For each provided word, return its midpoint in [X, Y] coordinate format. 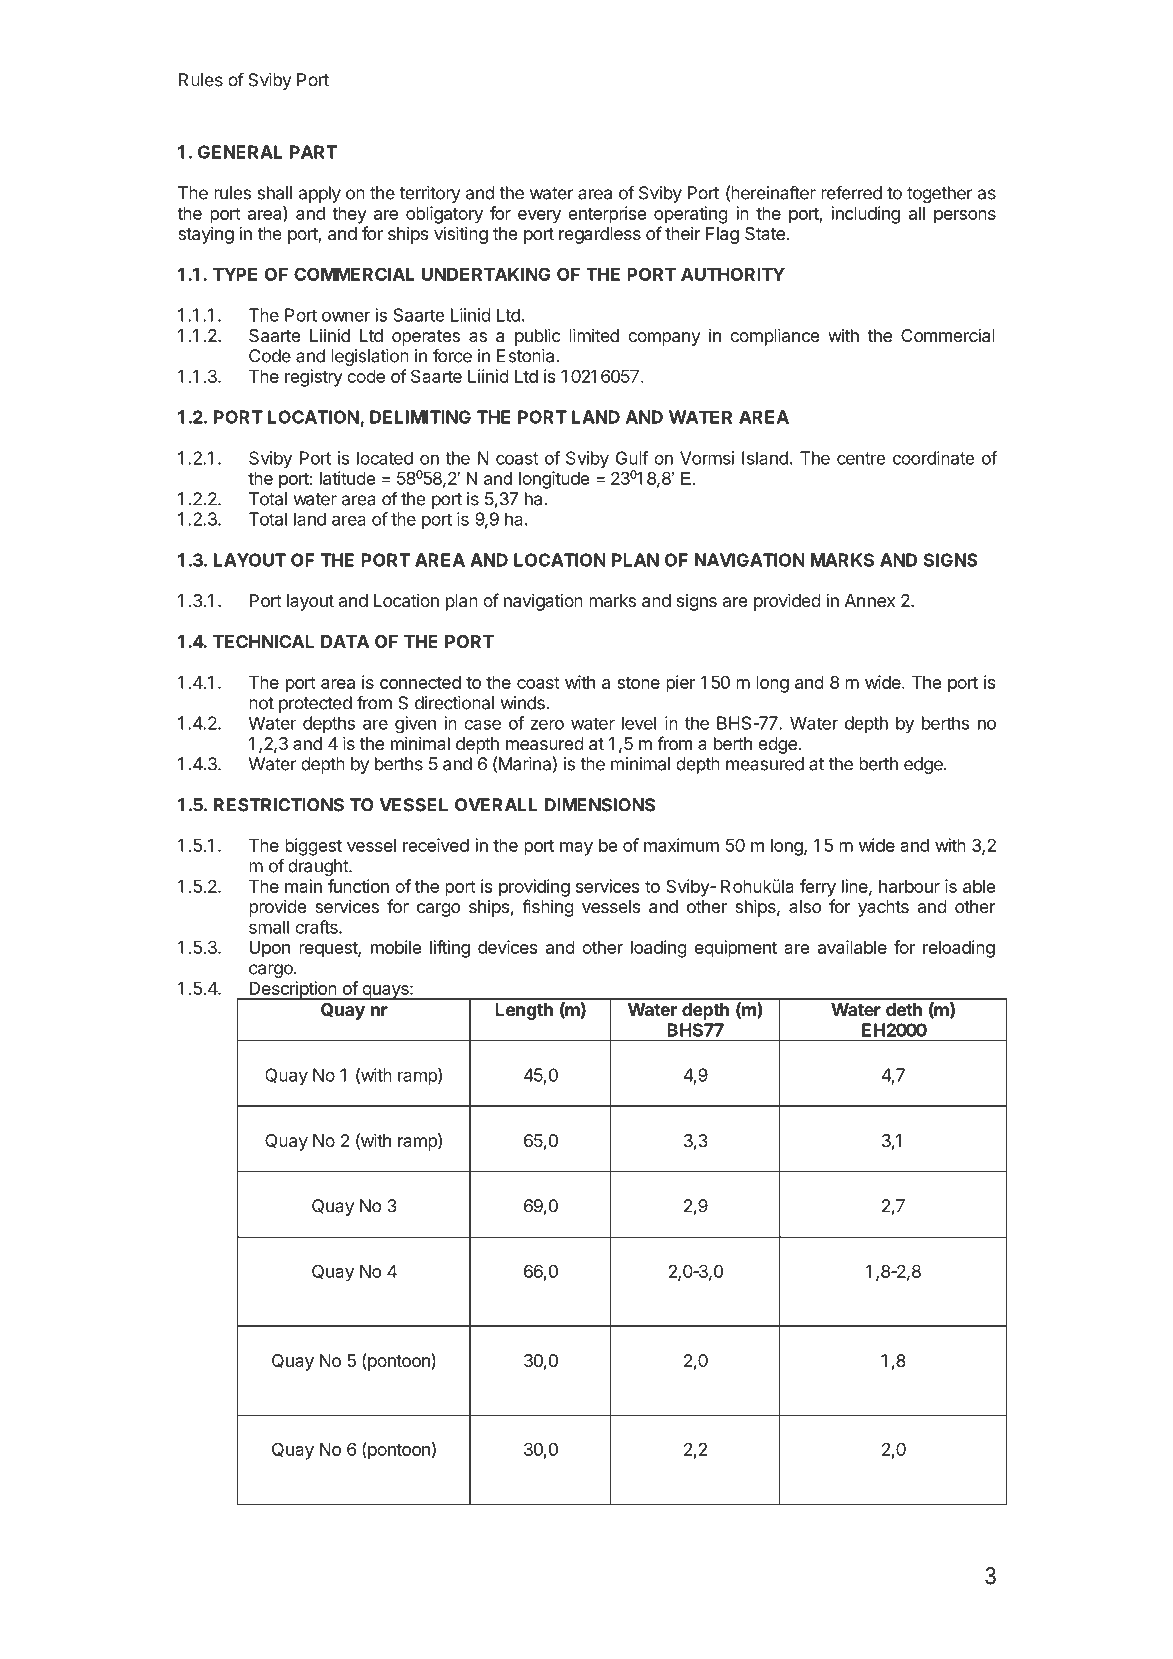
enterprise [607, 215]
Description [292, 990]
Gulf [632, 458]
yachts [883, 908]
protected [315, 704]
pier [681, 684]
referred [851, 192]
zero [547, 724]
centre [861, 458]
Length [524, 1011]
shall [274, 193]
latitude [347, 478]
